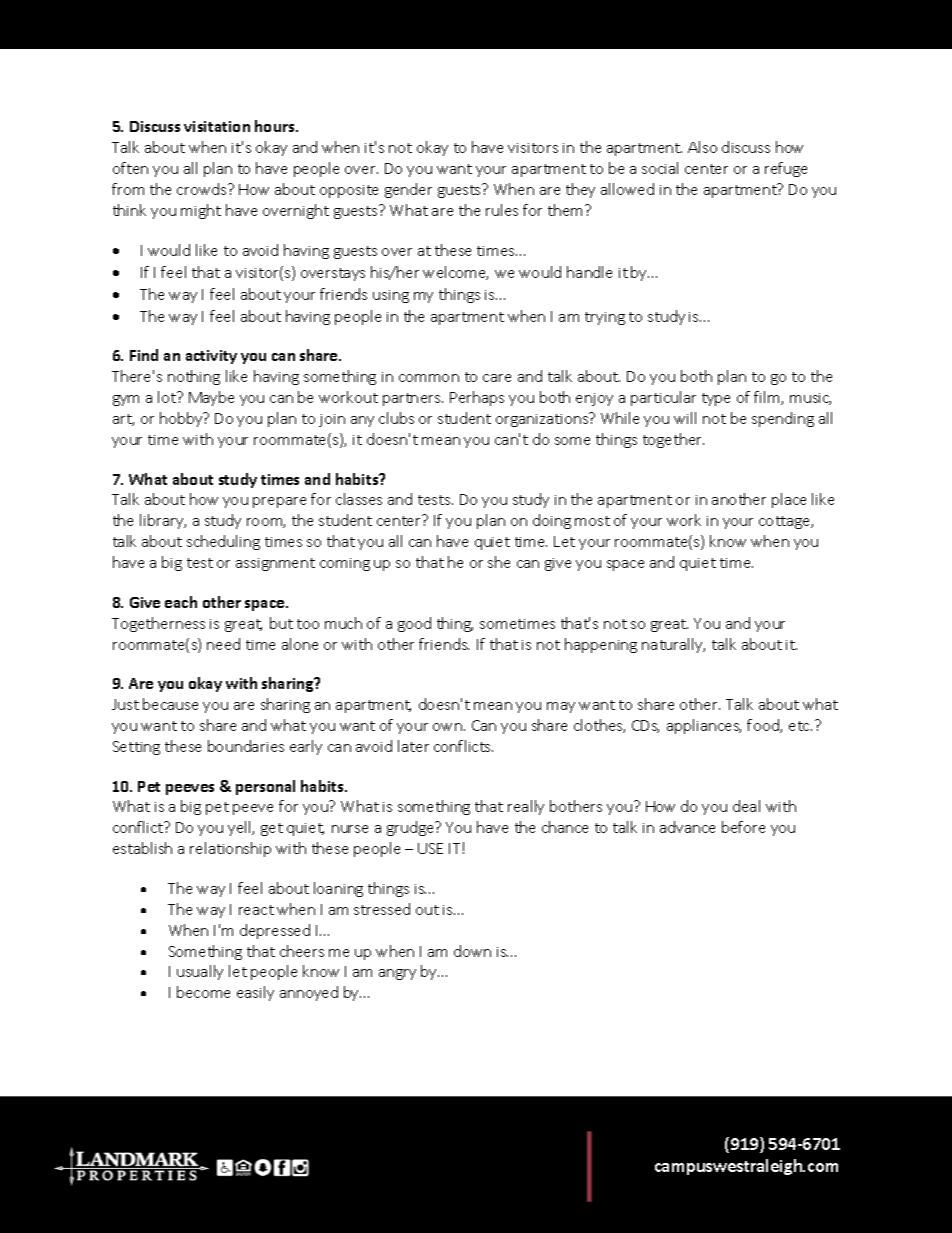 This image has width=952, height=1233. I want to click on scheduling, so click(223, 542).
